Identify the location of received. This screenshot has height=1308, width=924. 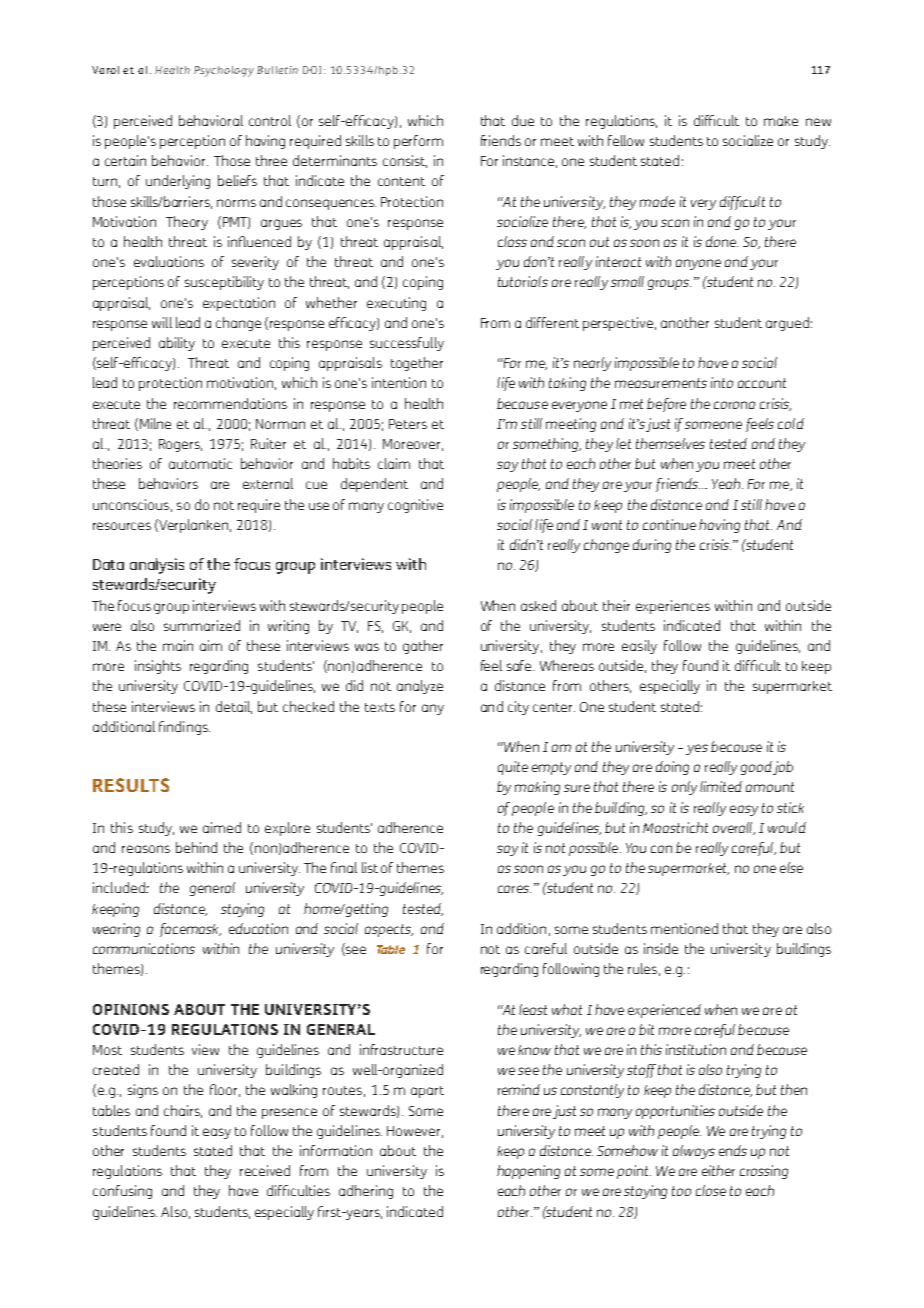
(265, 1170).
